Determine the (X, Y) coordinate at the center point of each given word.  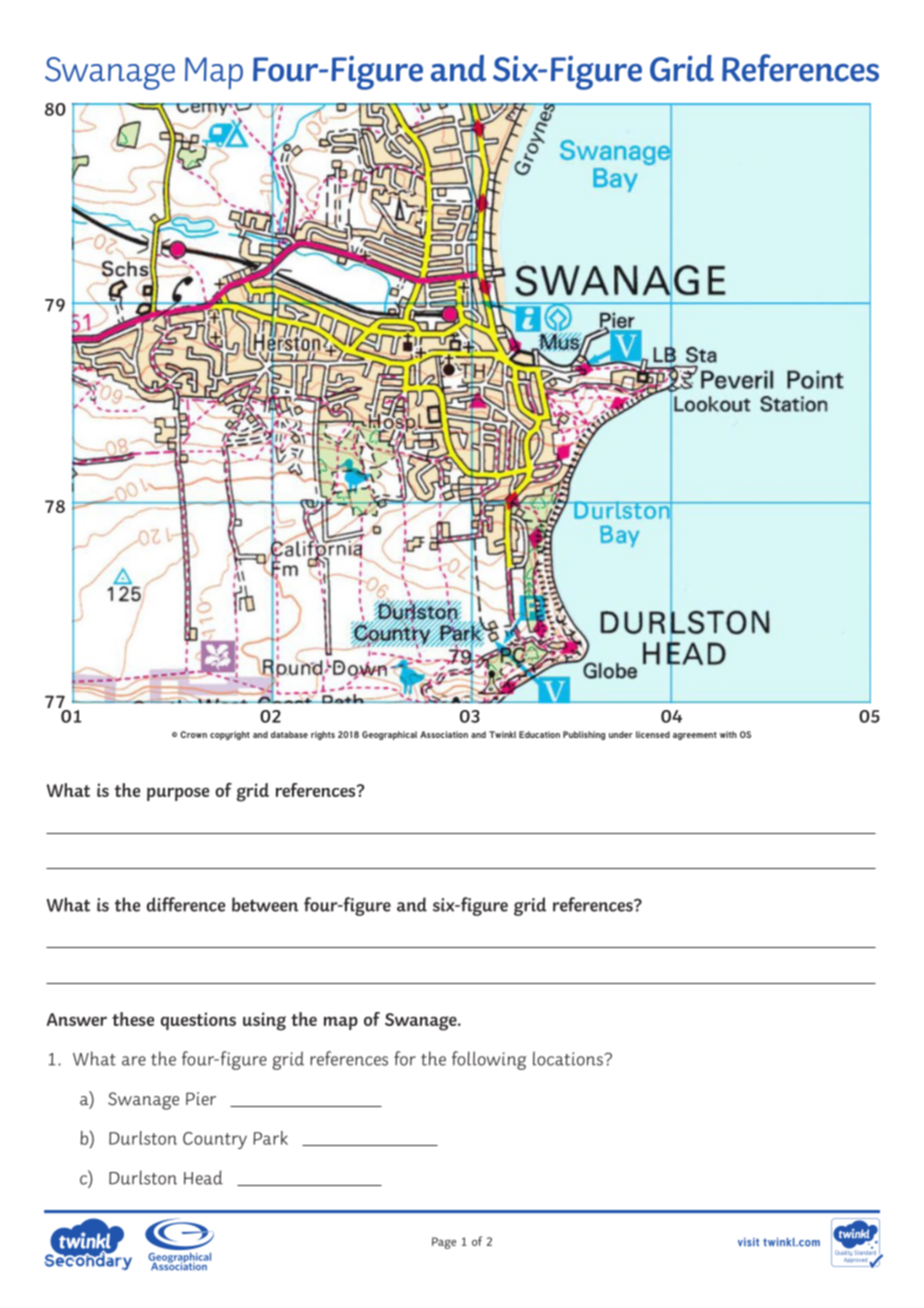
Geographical (389, 735)
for (405, 1058)
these (133, 1019)
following (489, 1060)
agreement (695, 736)
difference (186, 904)
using (264, 1021)
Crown (193, 734)
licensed (653, 734)
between (265, 904)
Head (203, 1177)
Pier (201, 1099)
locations (569, 1058)
